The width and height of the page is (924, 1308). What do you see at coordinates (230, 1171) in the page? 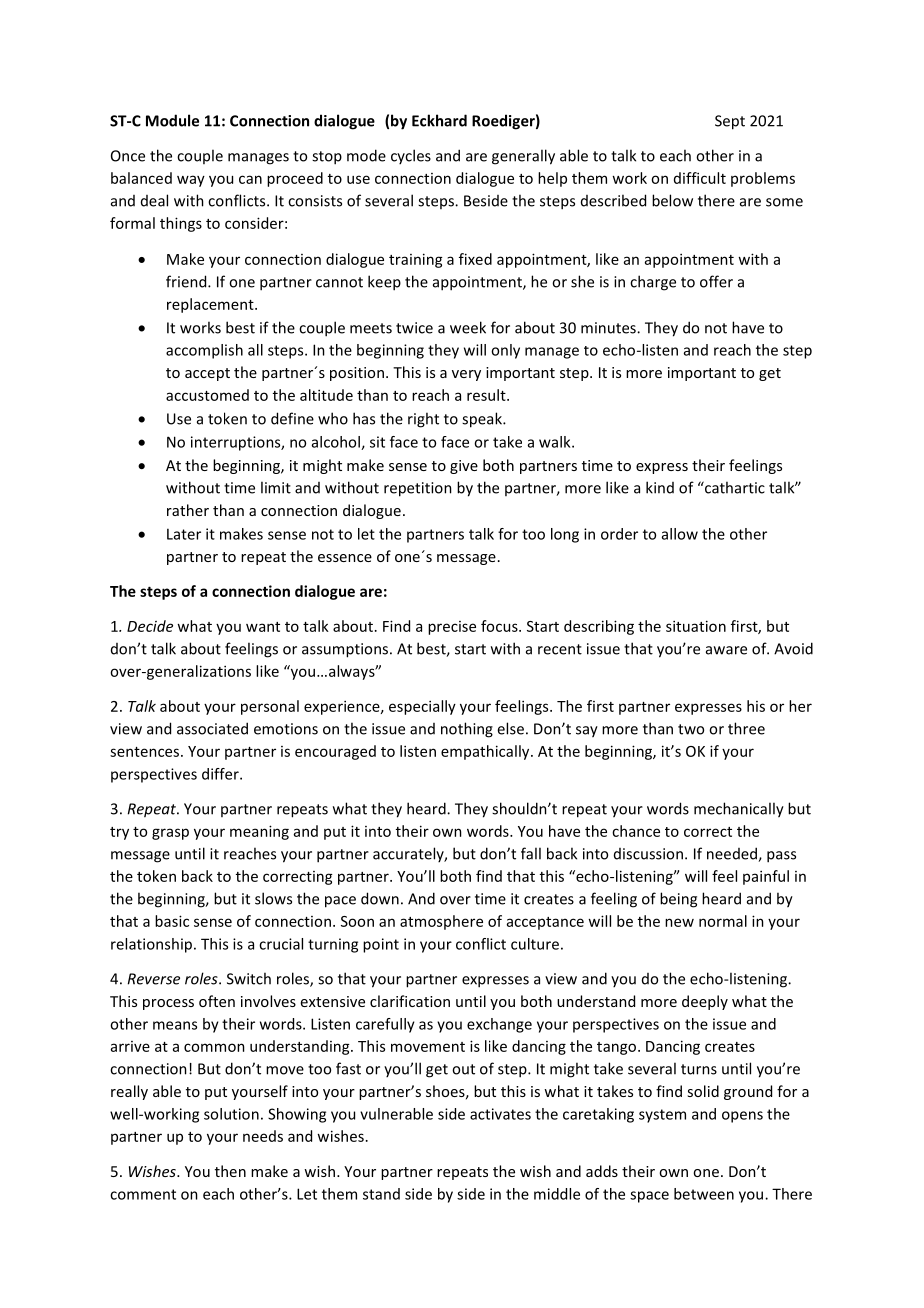
I see `then` at bounding box center [230, 1171].
